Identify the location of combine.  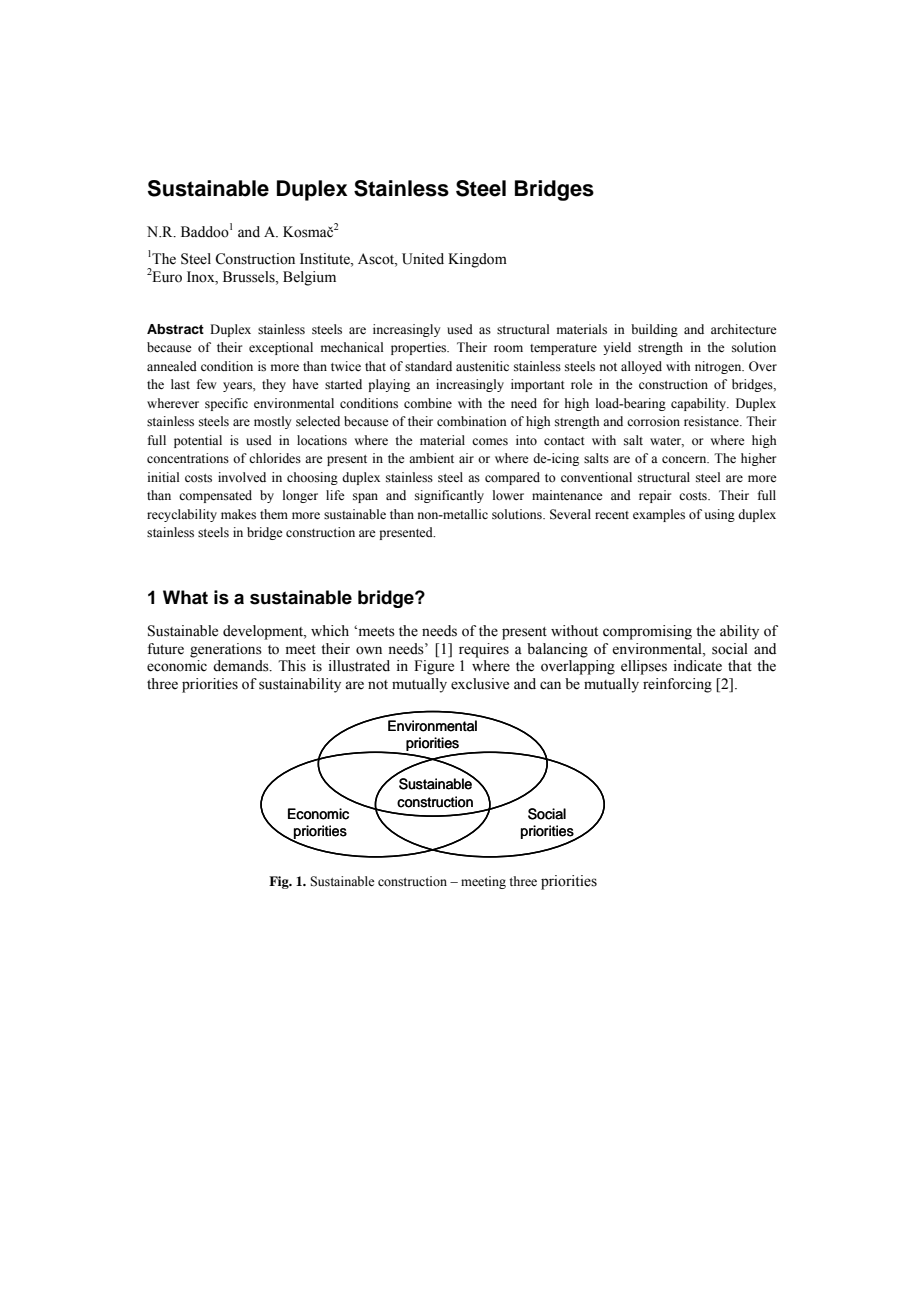
(428, 403).
